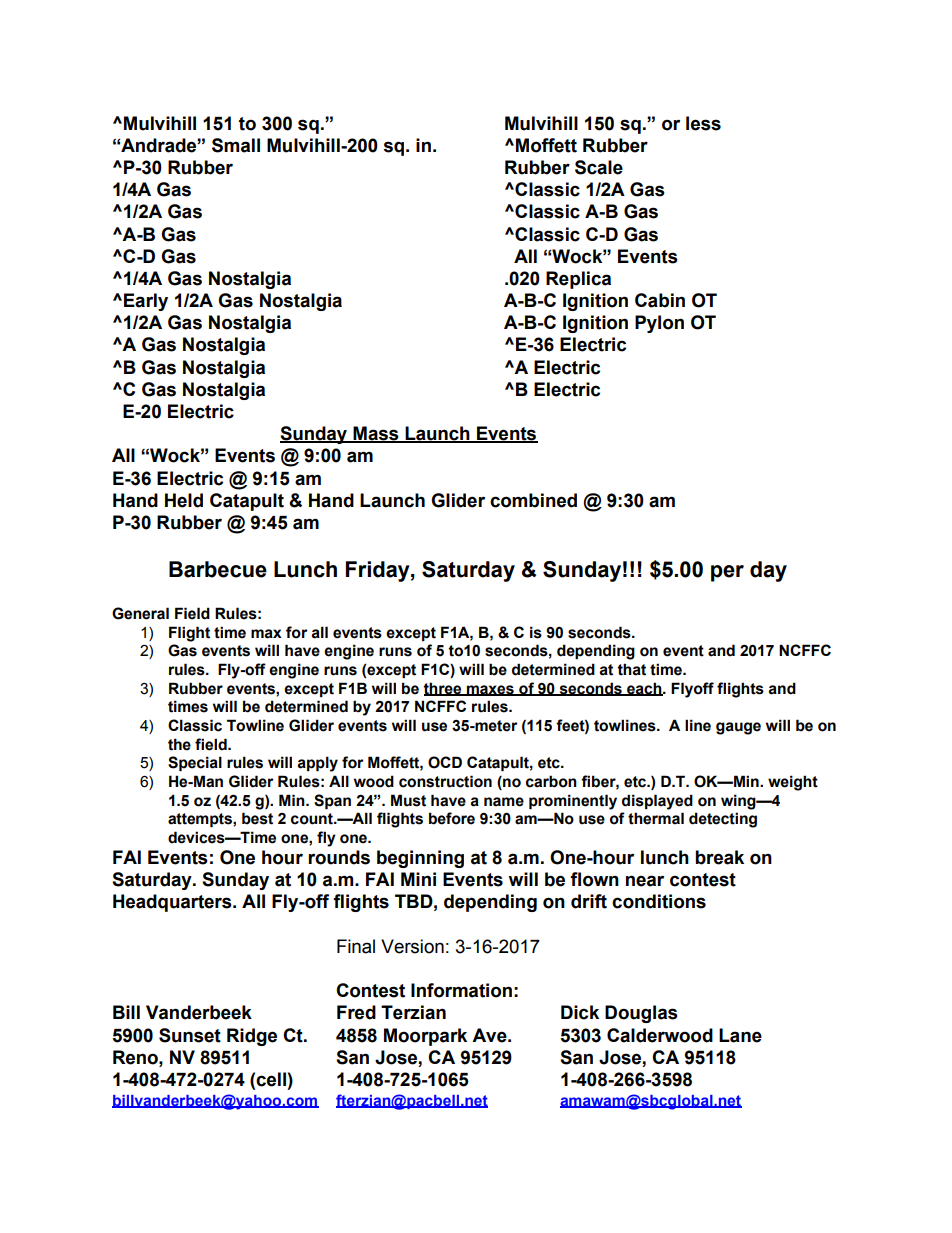 The image size is (952, 1233). Describe the element at coordinates (599, 167) in the screenshot. I see `Scale` at that location.
